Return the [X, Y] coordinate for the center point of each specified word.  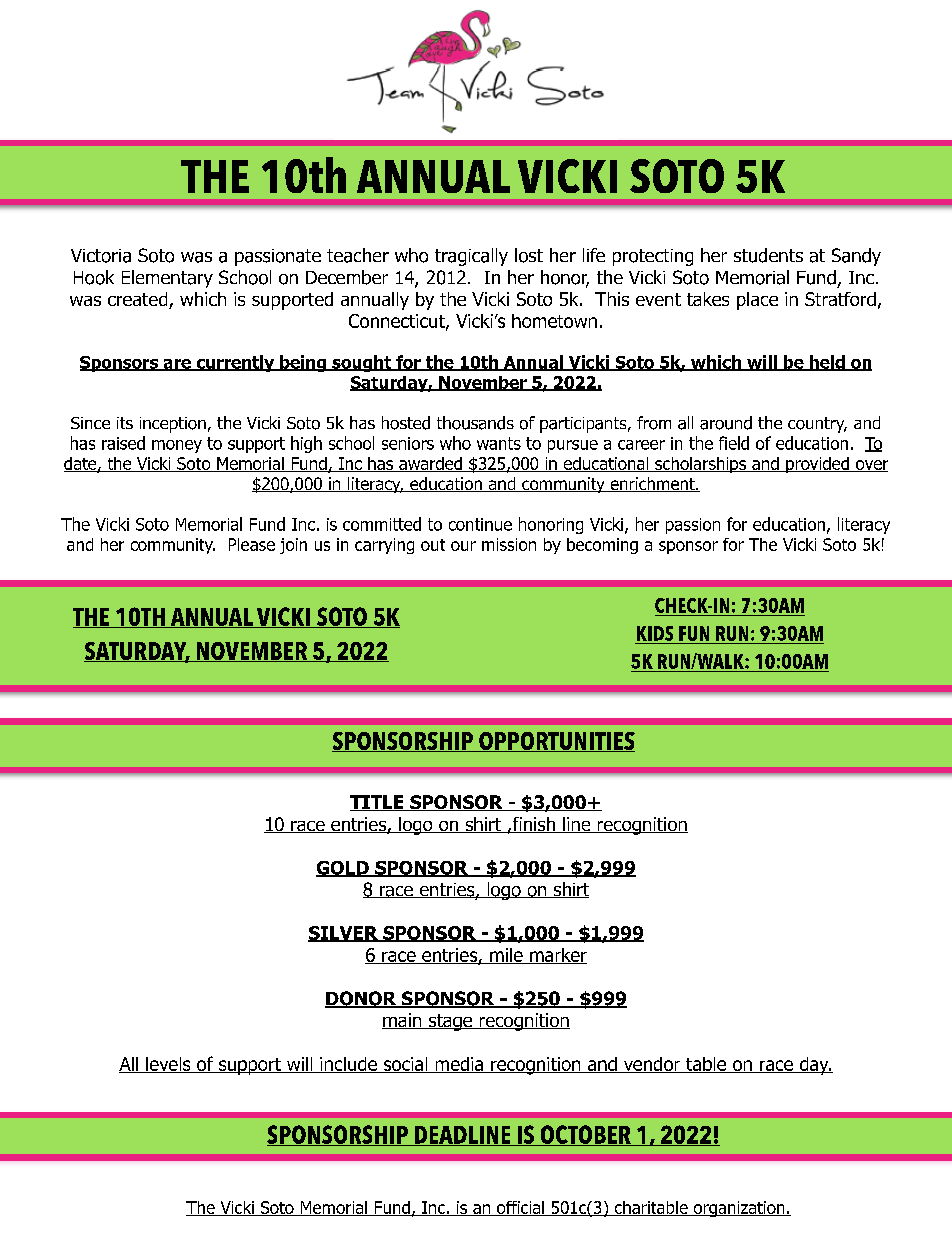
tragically [471, 257]
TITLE [378, 803]
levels [168, 1065]
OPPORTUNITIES [556, 742]
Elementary [167, 279]
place [757, 301]
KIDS [655, 633]
